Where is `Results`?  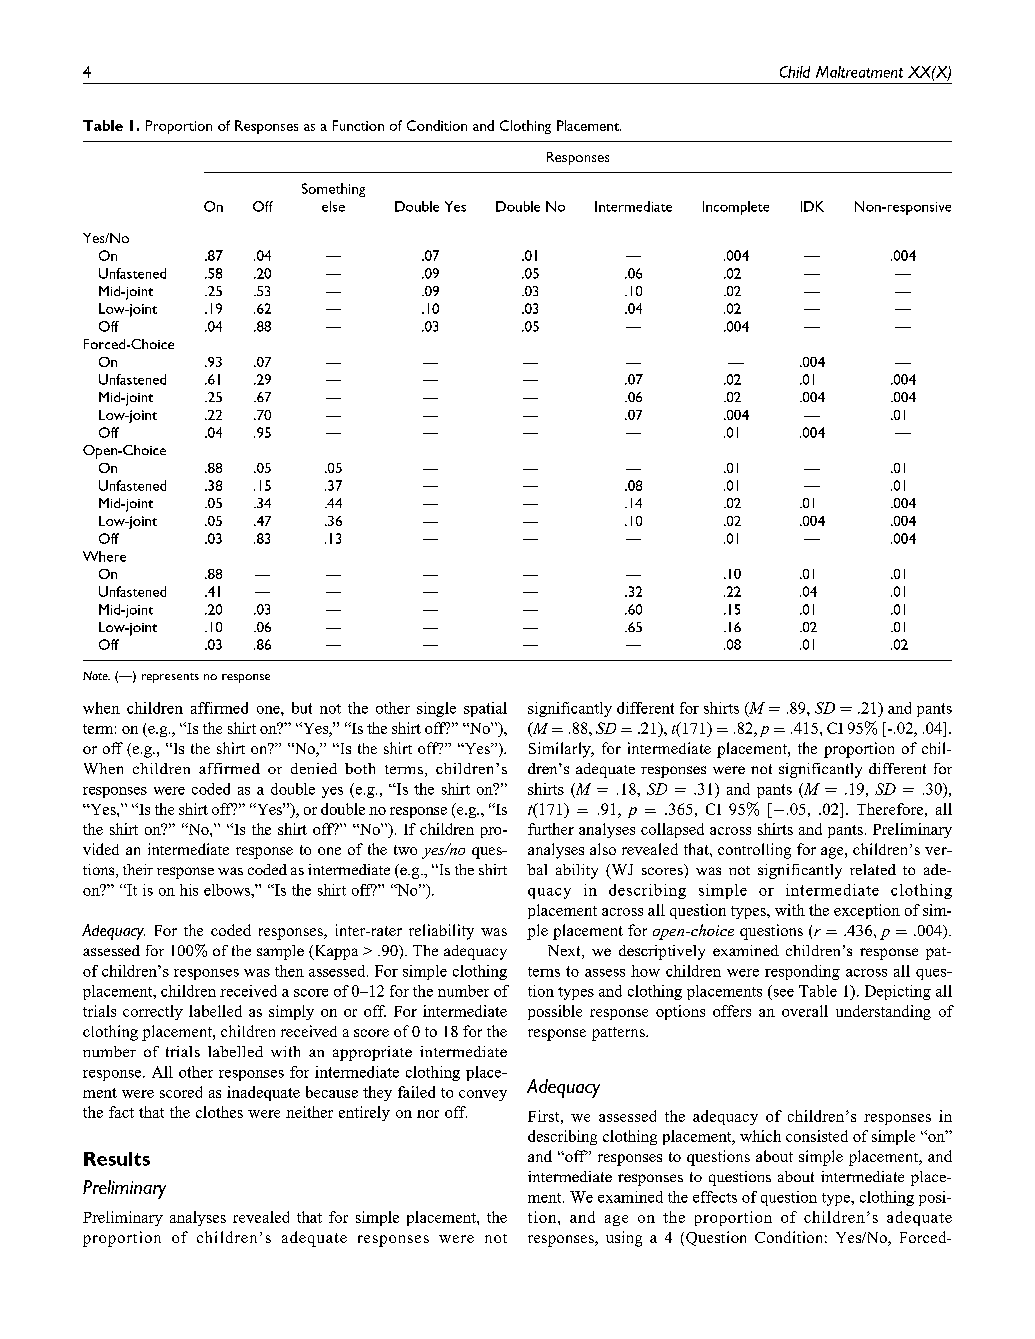 Results is located at coordinates (117, 1159).
